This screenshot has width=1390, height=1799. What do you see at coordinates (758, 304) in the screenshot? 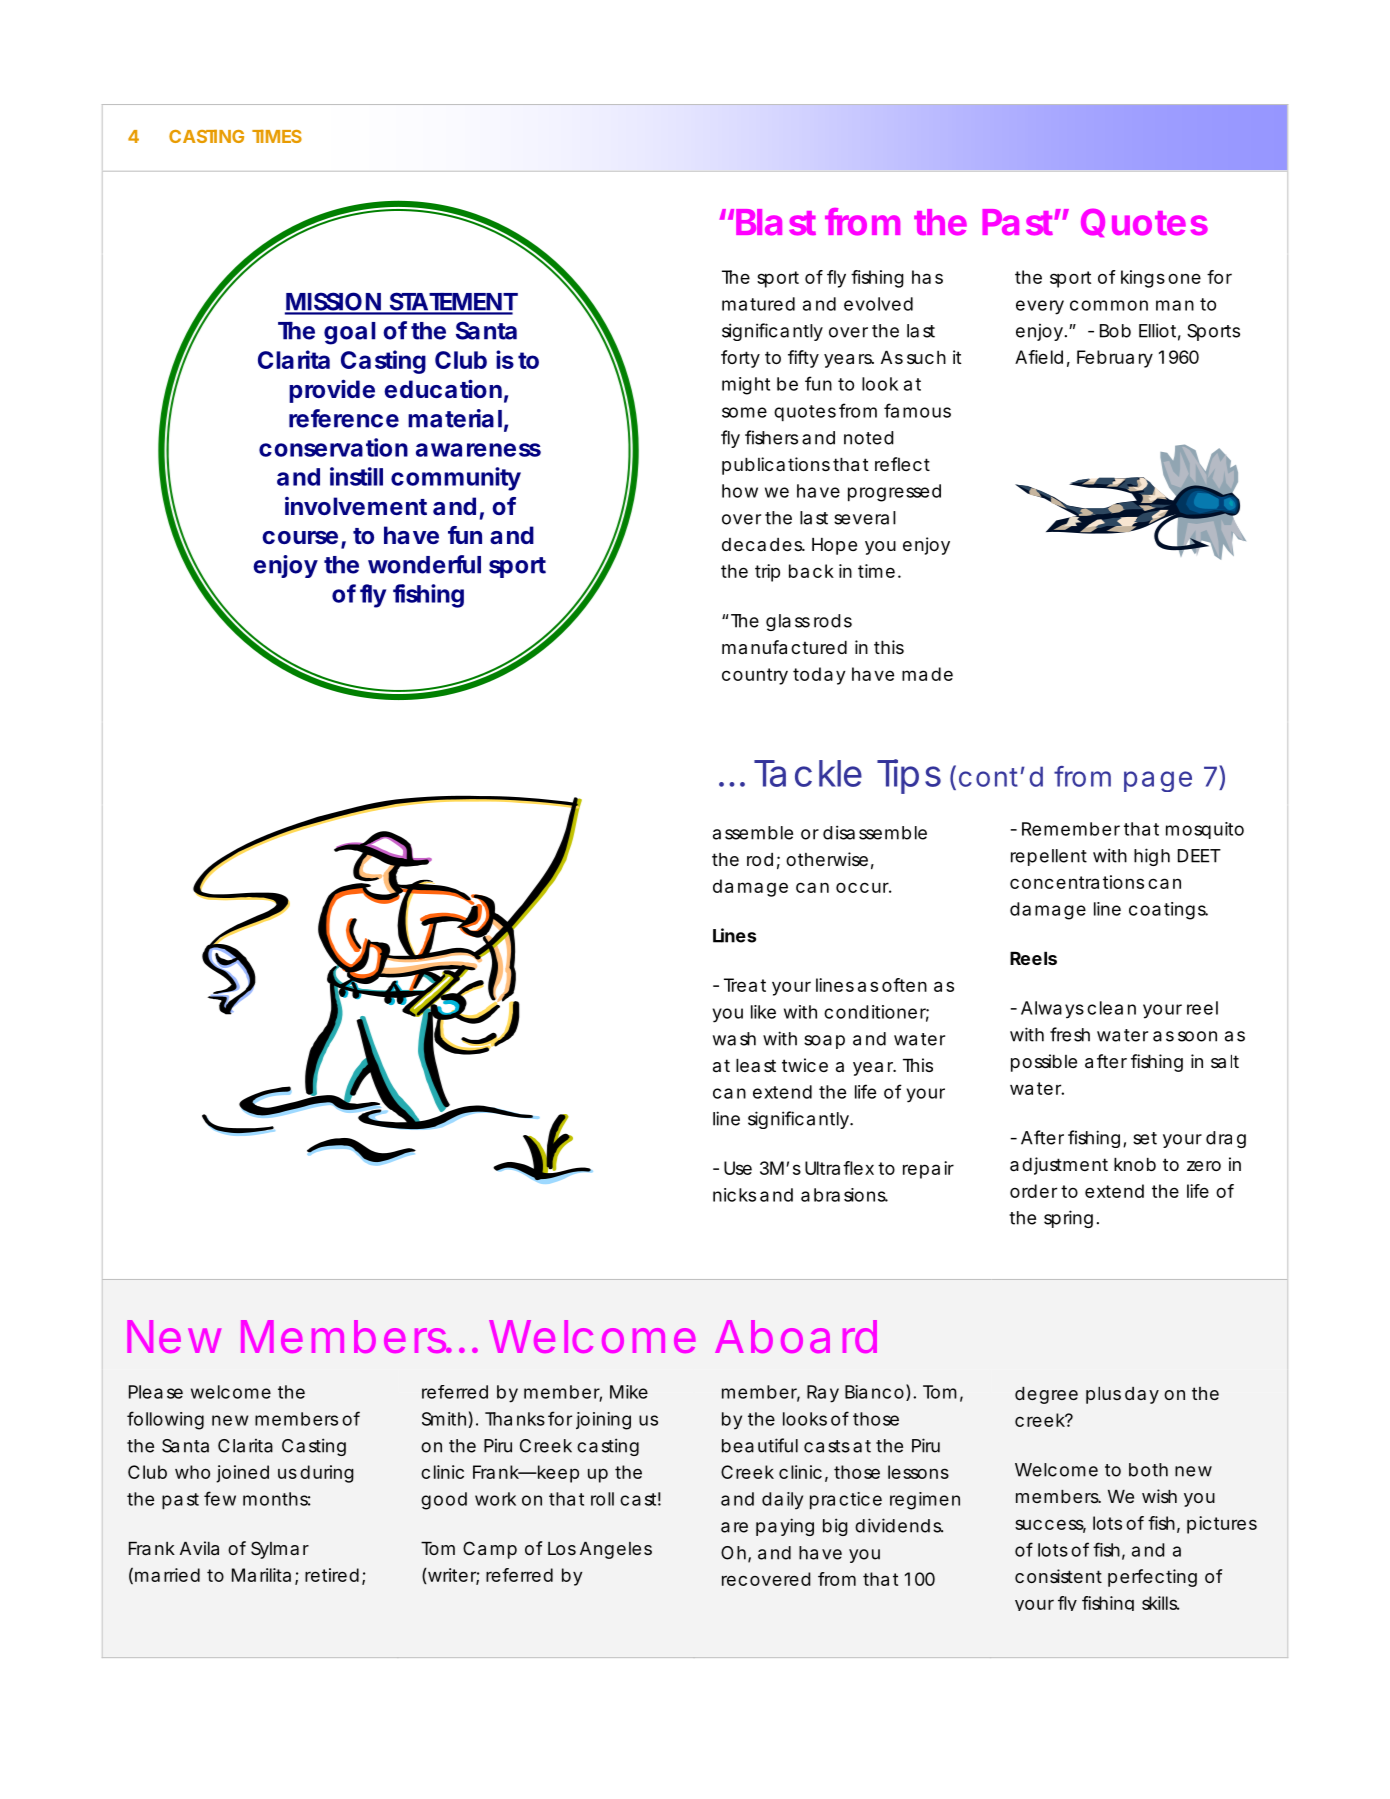
I see `matured` at bounding box center [758, 304].
